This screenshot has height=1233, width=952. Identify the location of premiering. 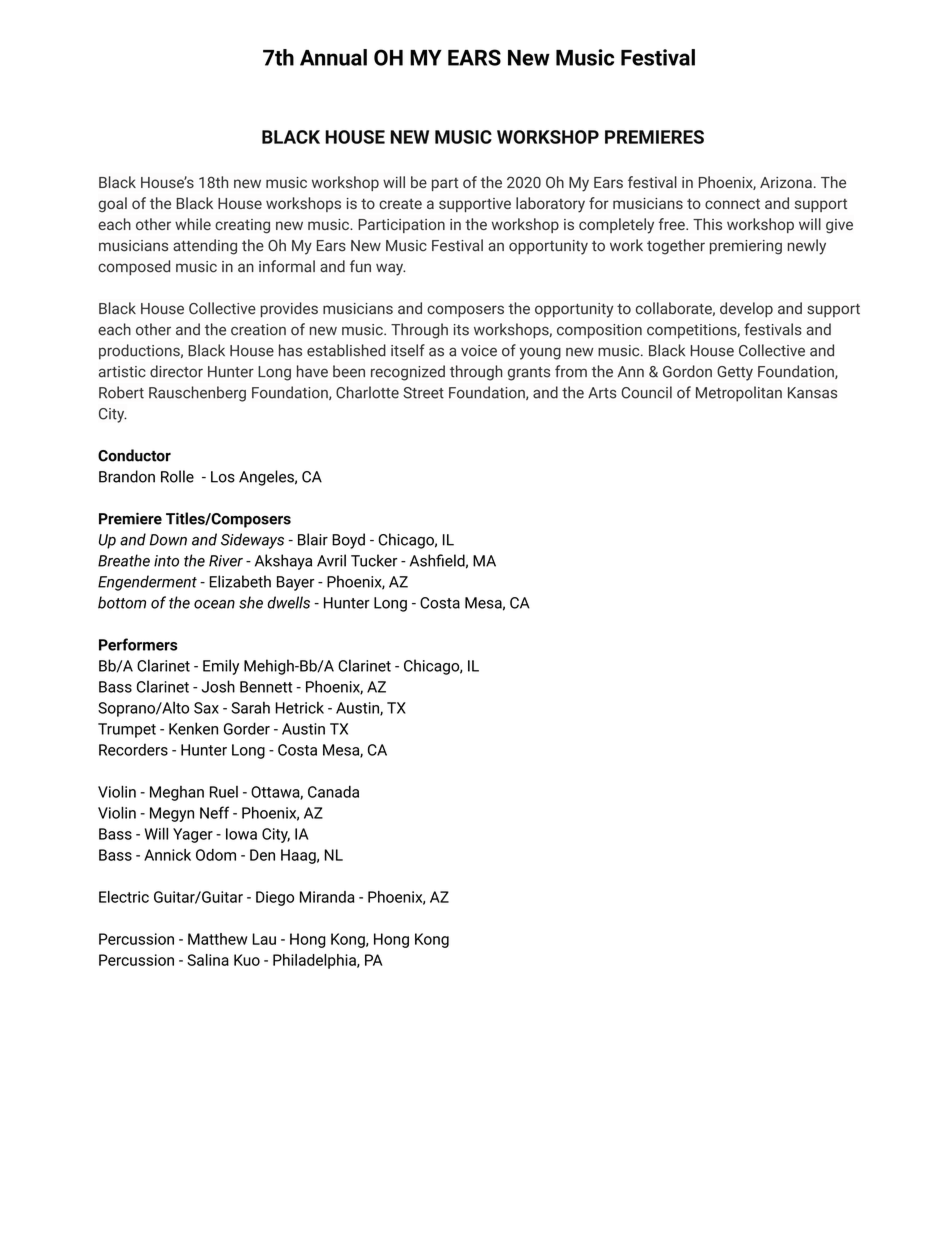
(746, 247).
